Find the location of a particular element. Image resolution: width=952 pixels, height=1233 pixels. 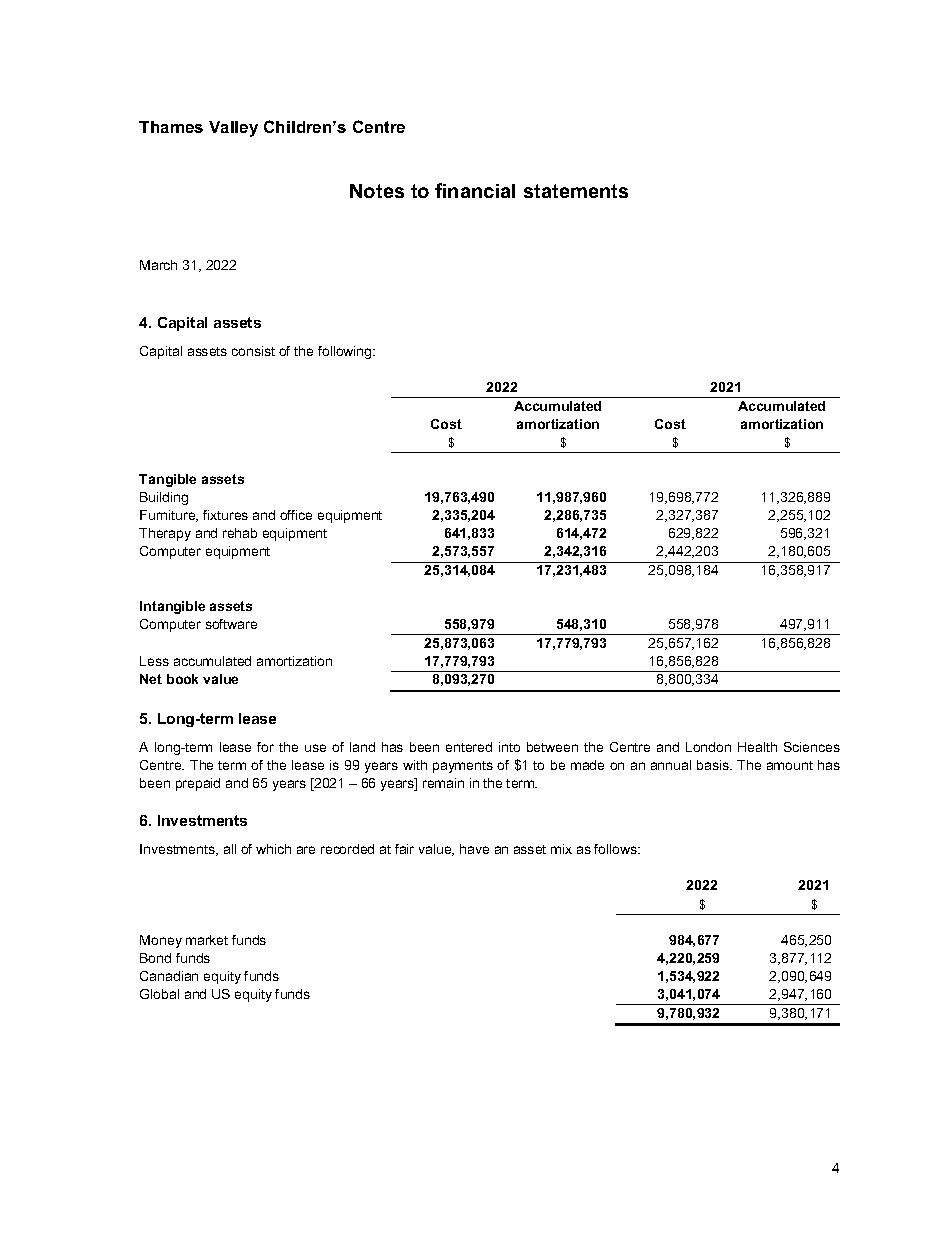

have is located at coordinates (474, 849).
